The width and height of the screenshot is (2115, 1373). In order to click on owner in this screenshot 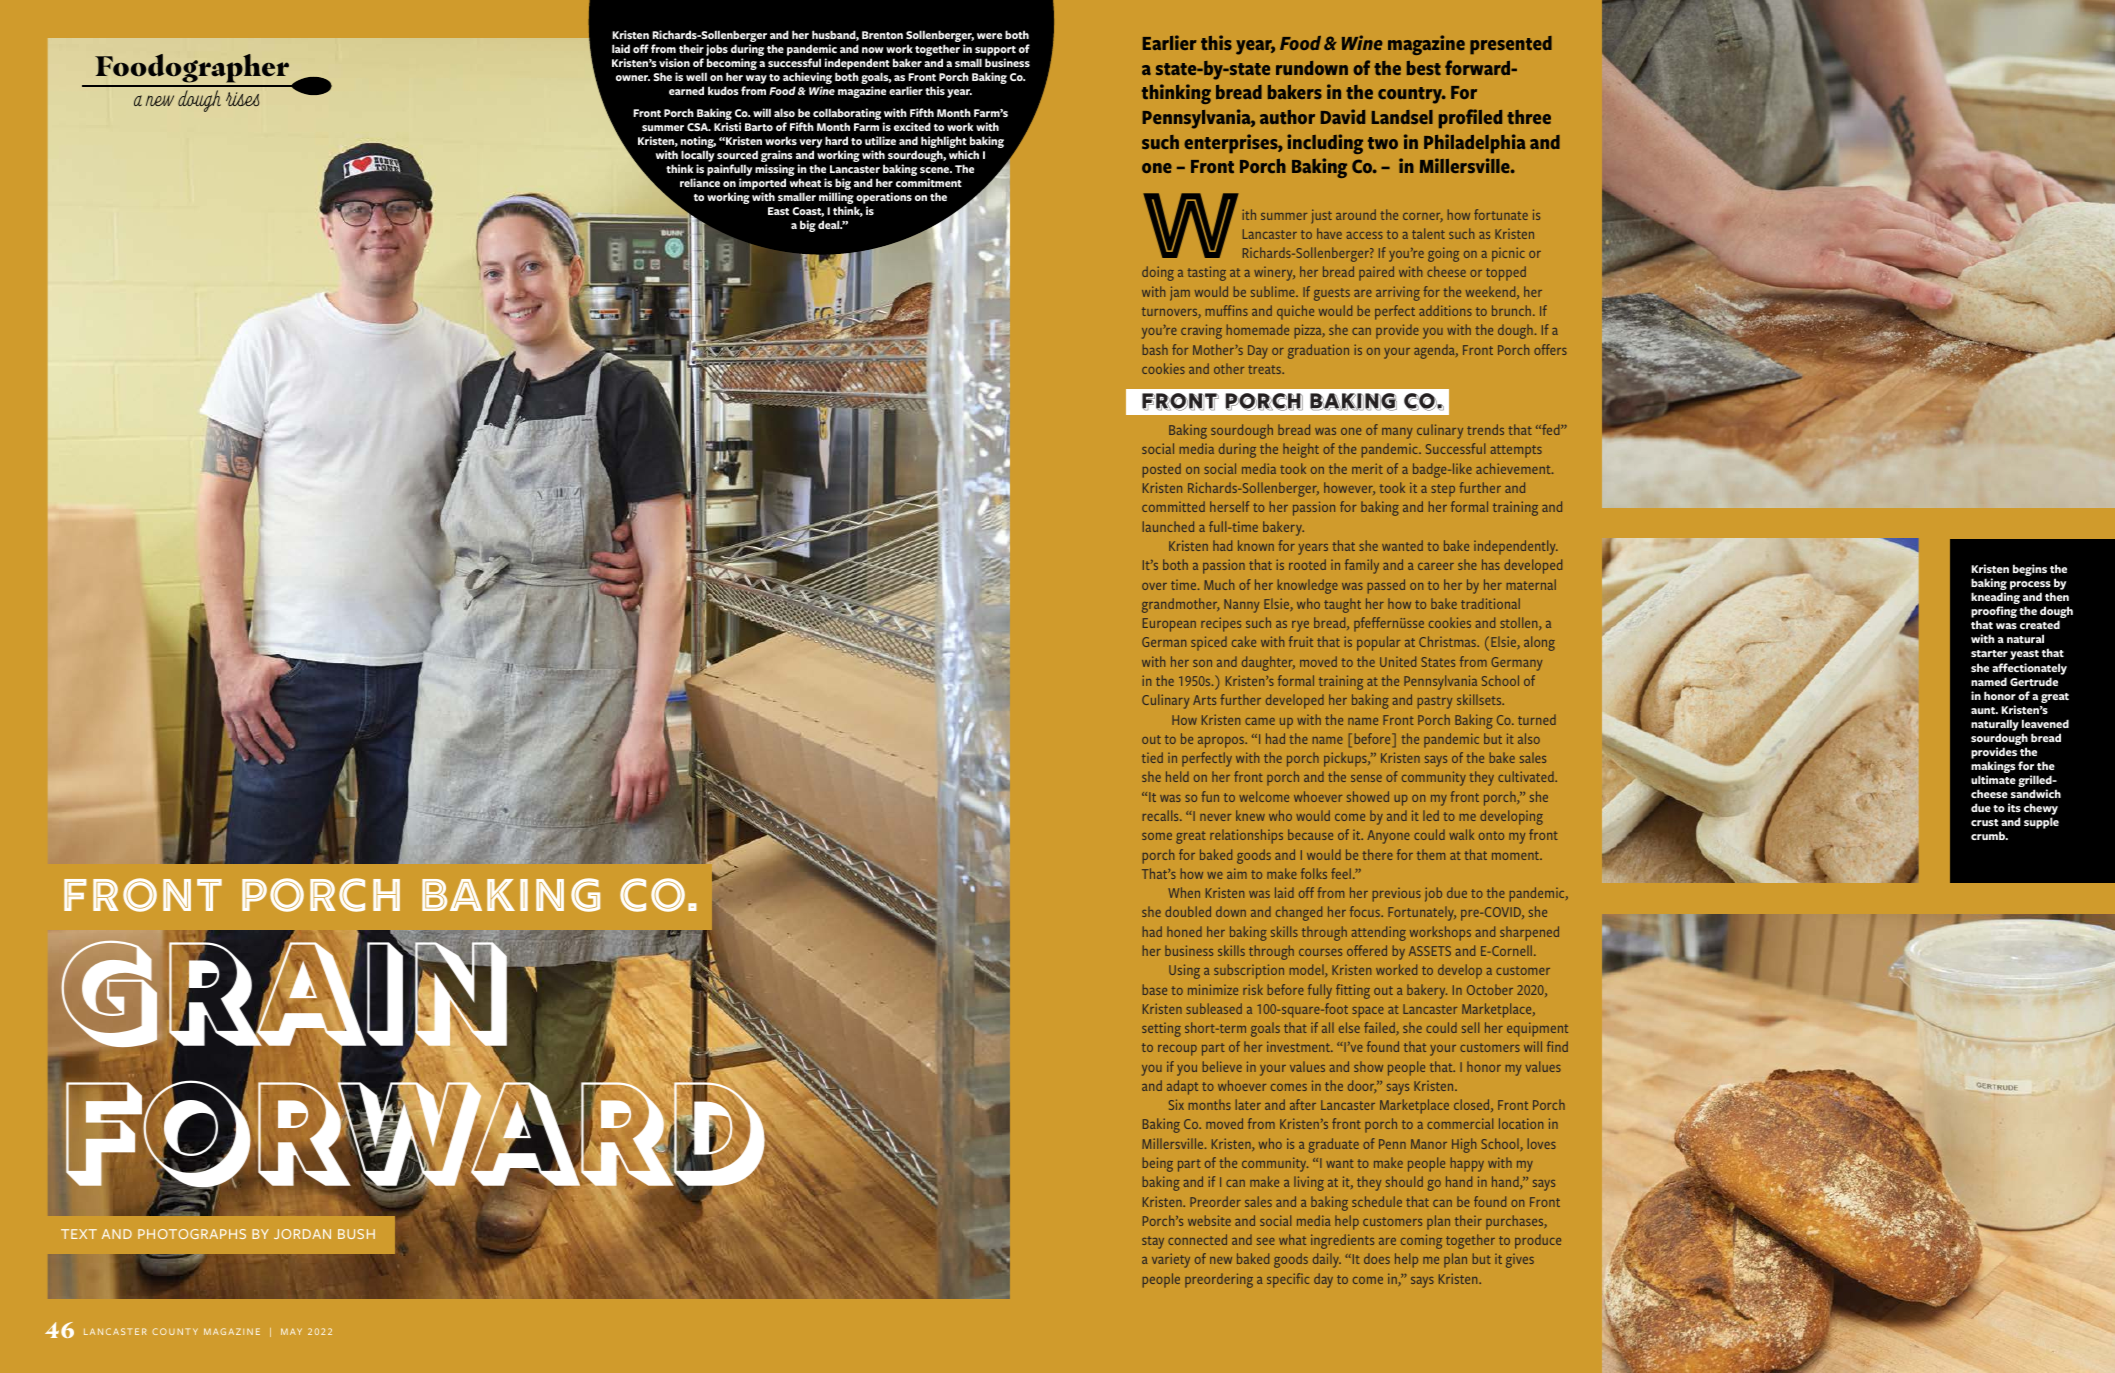, I will do `click(633, 78)`.
